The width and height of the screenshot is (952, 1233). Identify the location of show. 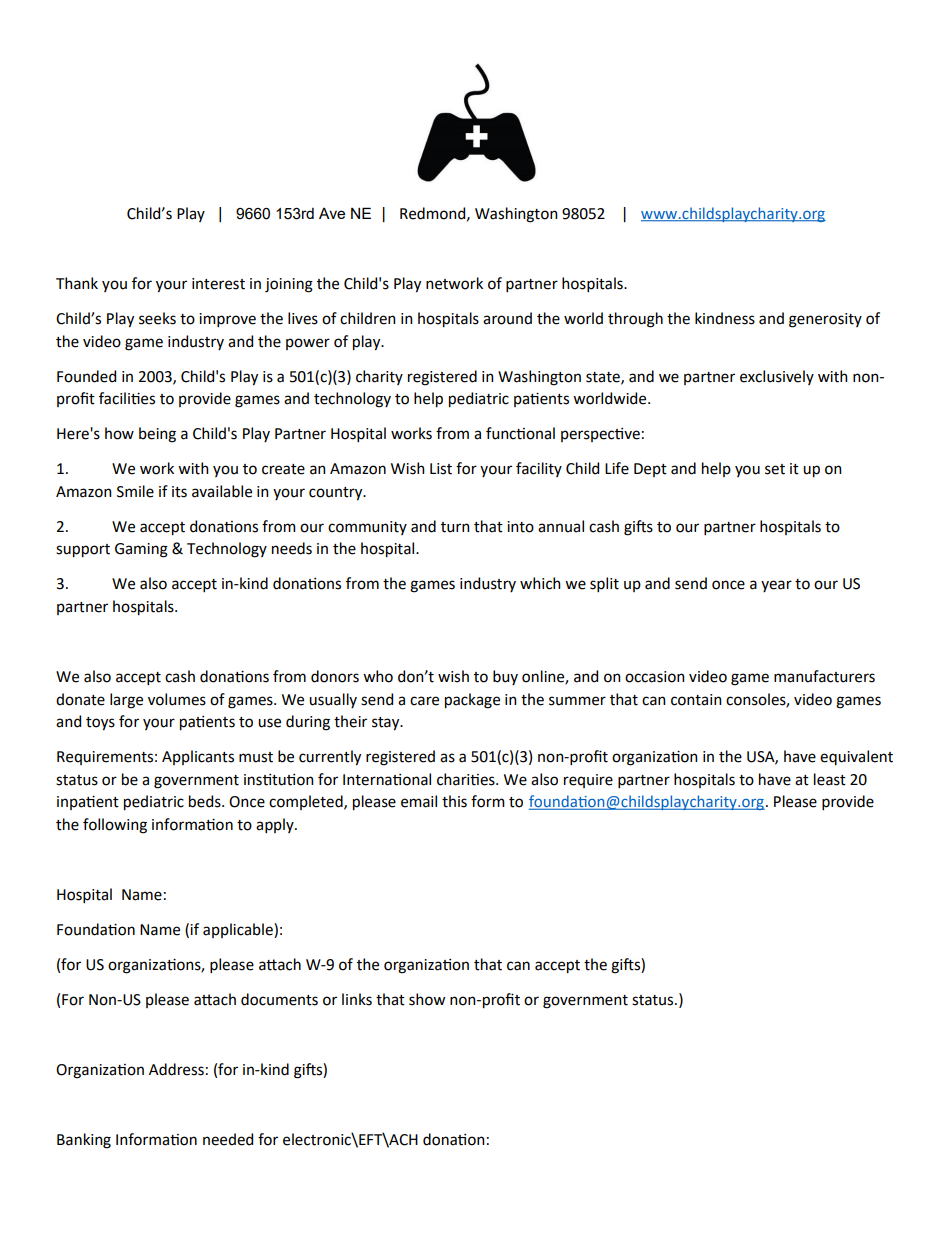
(427, 999).
